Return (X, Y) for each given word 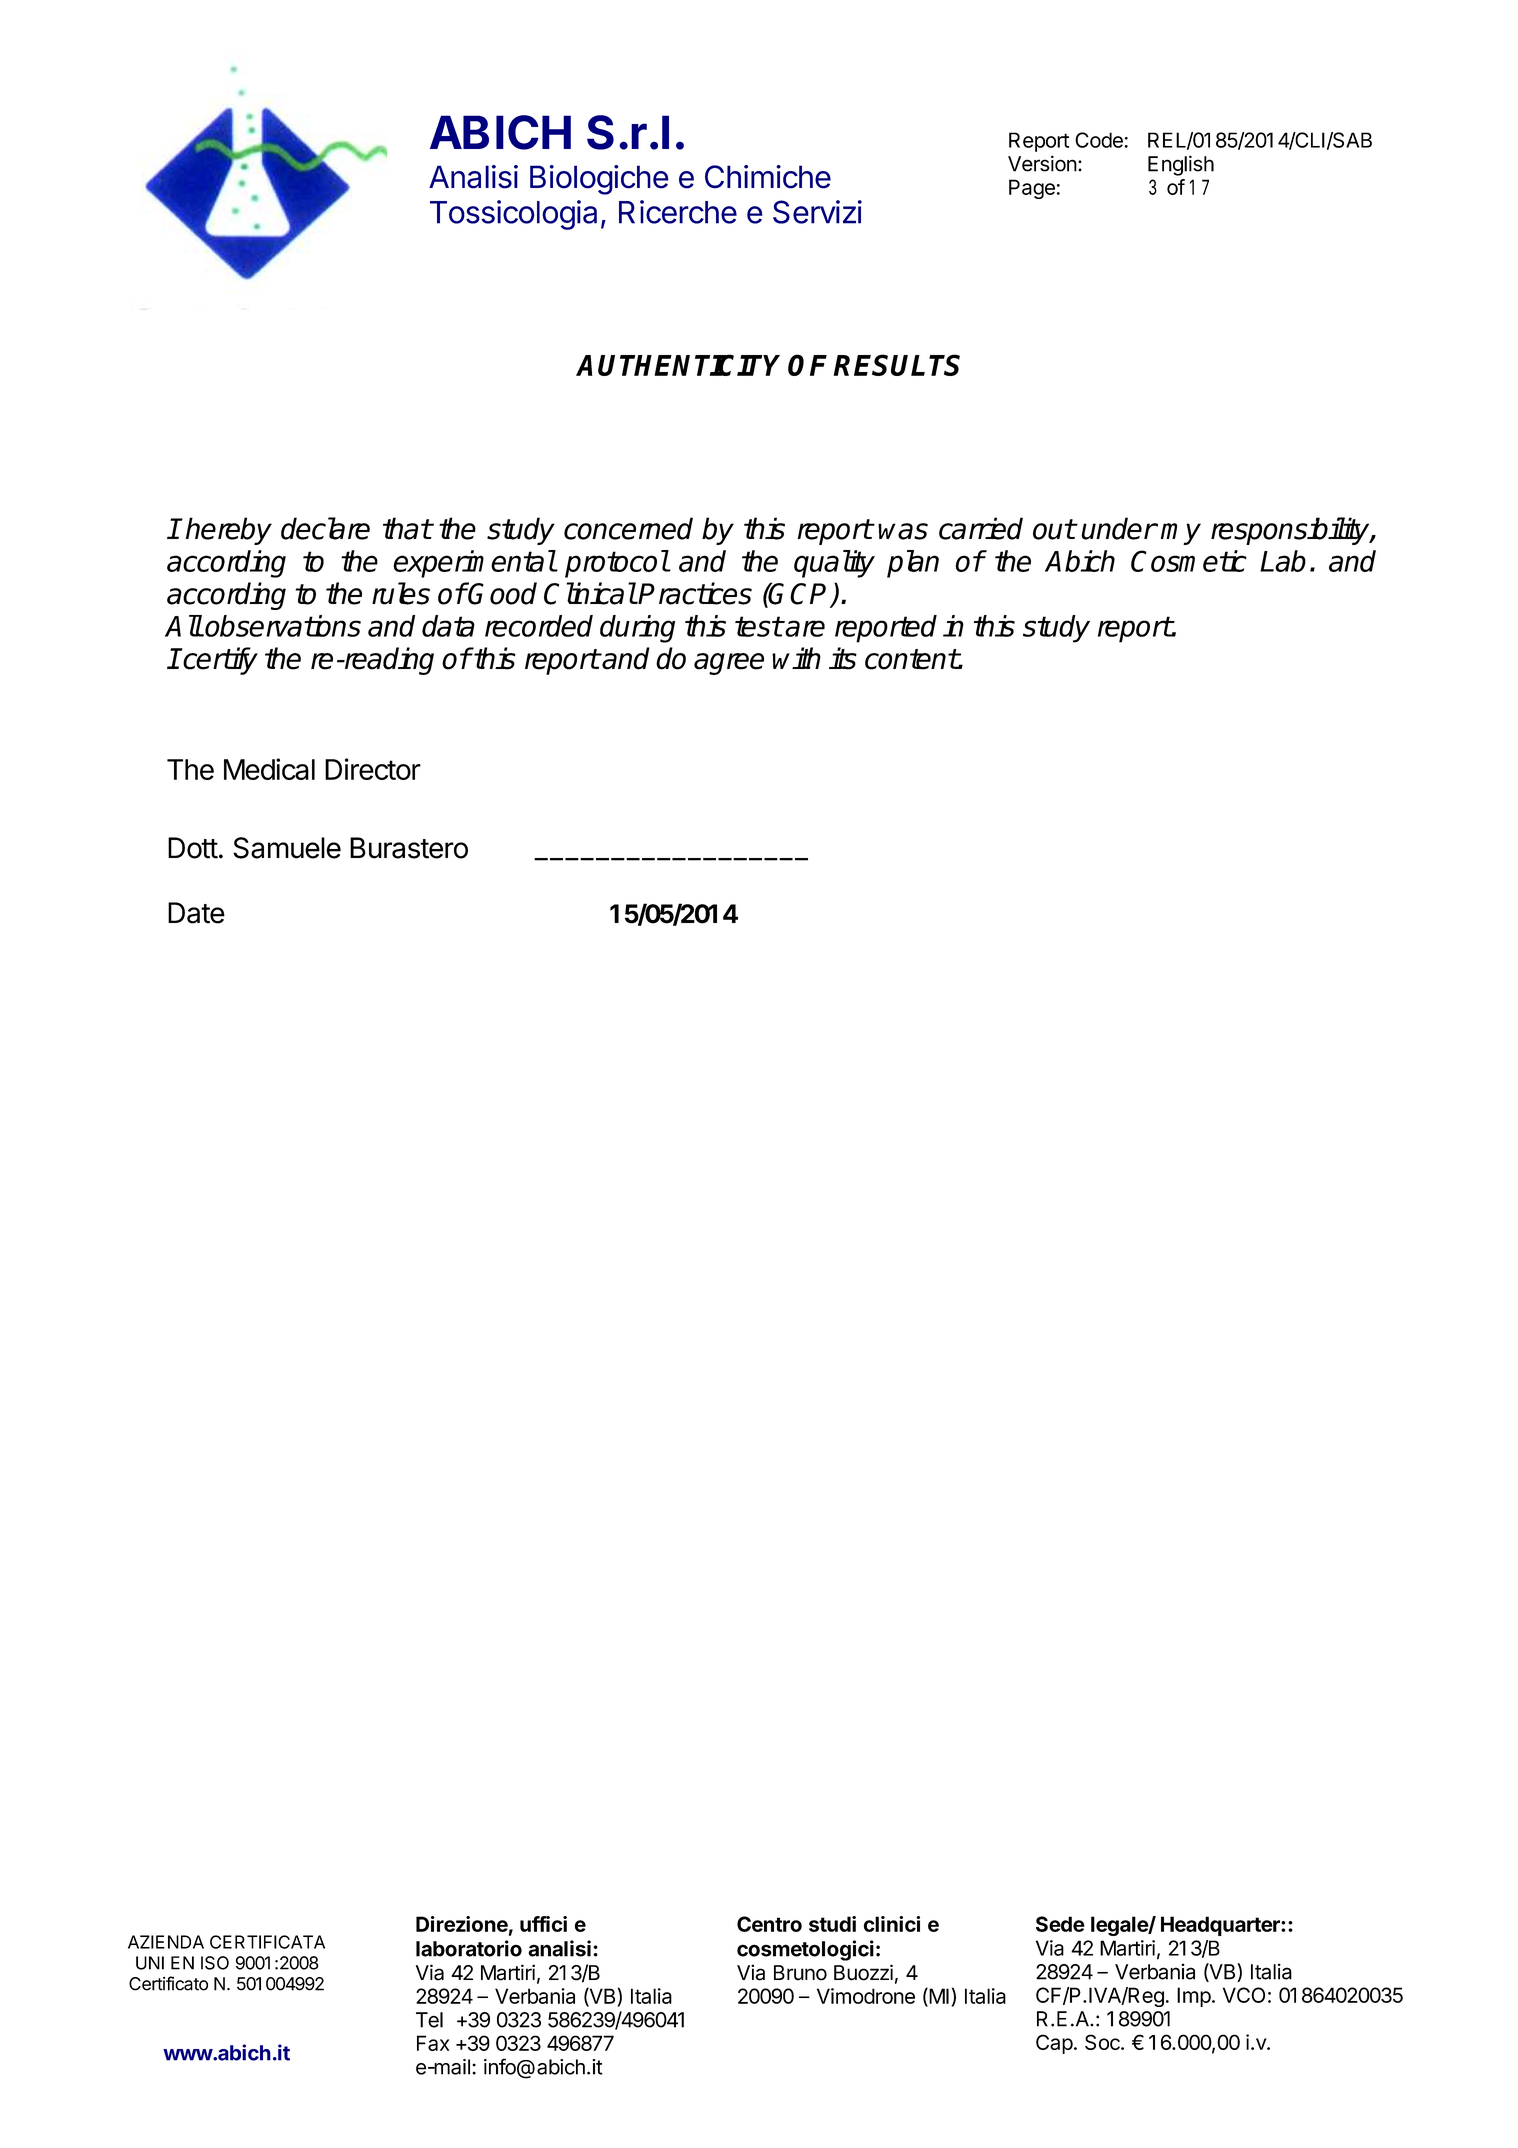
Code (1099, 140)
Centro (769, 1924)
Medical (269, 769)
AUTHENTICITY (678, 365)
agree (729, 664)
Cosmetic (1189, 561)
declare (325, 528)
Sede (1060, 1924)
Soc (1103, 2042)
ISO (215, 1963)
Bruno (800, 1973)
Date (196, 913)
